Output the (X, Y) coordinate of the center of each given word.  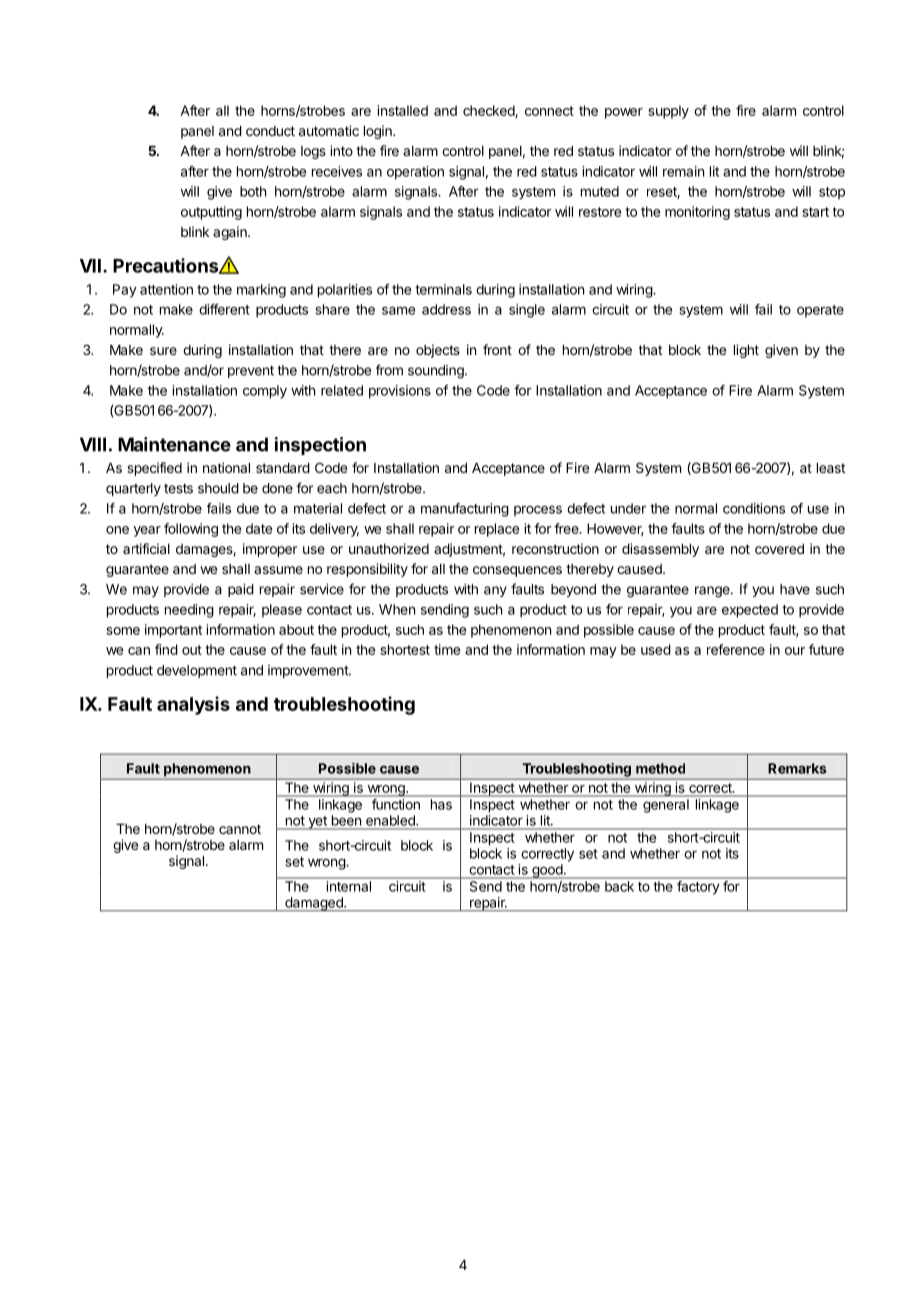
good (547, 871)
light (746, 351)
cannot (240, 829)
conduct (270, 131)
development (197, 671)
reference (736, 649)
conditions (754, 508)
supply (668, 112)
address (446, 309)
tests (178, 488)
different (224, 309)
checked (489, 111)
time (447, 649)
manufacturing (465, 510)
